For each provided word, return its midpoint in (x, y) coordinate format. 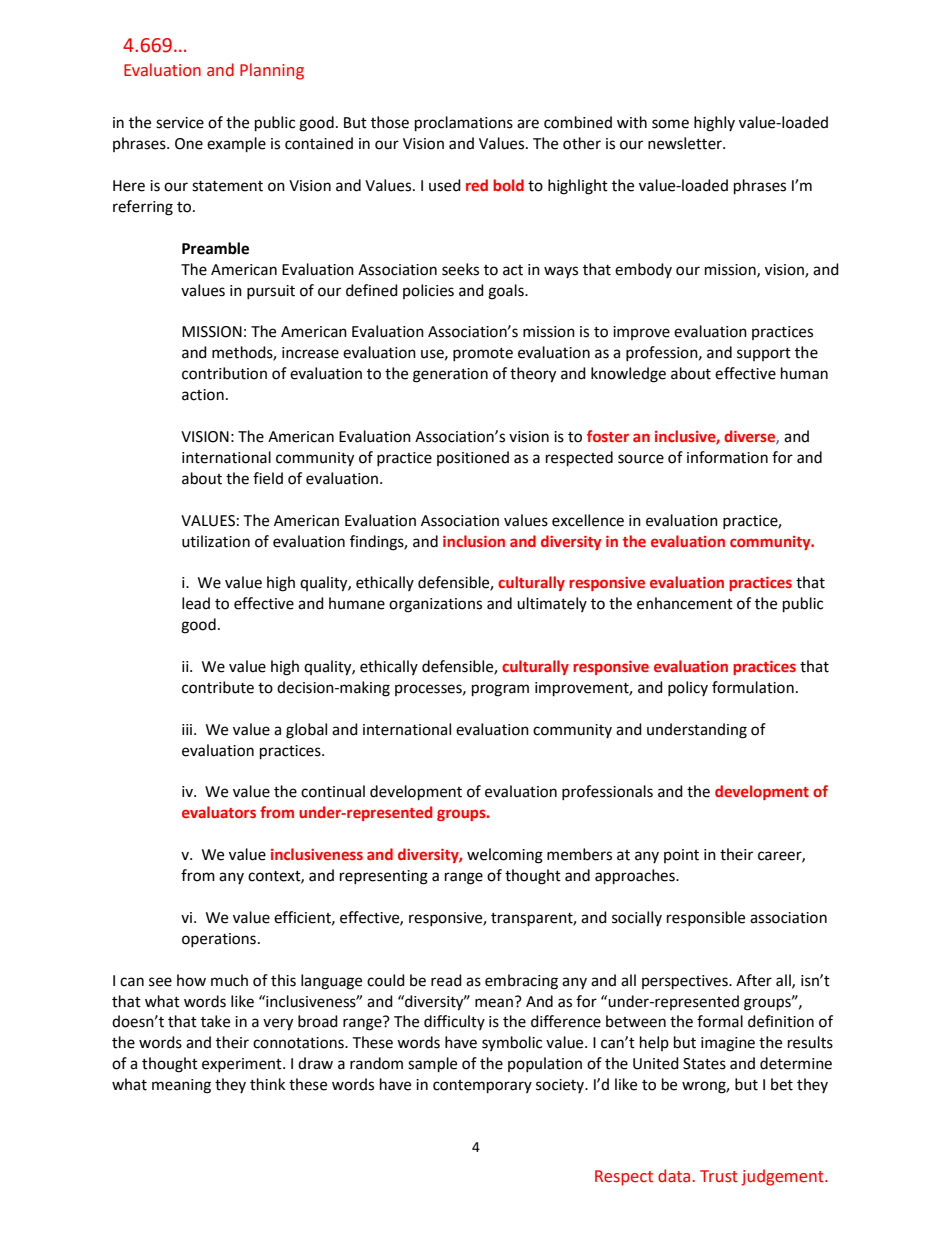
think (267, 1084)
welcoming (505, 856)
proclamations (464, 124)
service (180, 123)
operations (219, 940)
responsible (706, 918)
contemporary (482, 1087)
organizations (435, 605)
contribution (224, 373)
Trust (719, 1176)
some (670, 124)
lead (196, 603)
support (764, 354)
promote (483, 354)
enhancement (685, 603)
